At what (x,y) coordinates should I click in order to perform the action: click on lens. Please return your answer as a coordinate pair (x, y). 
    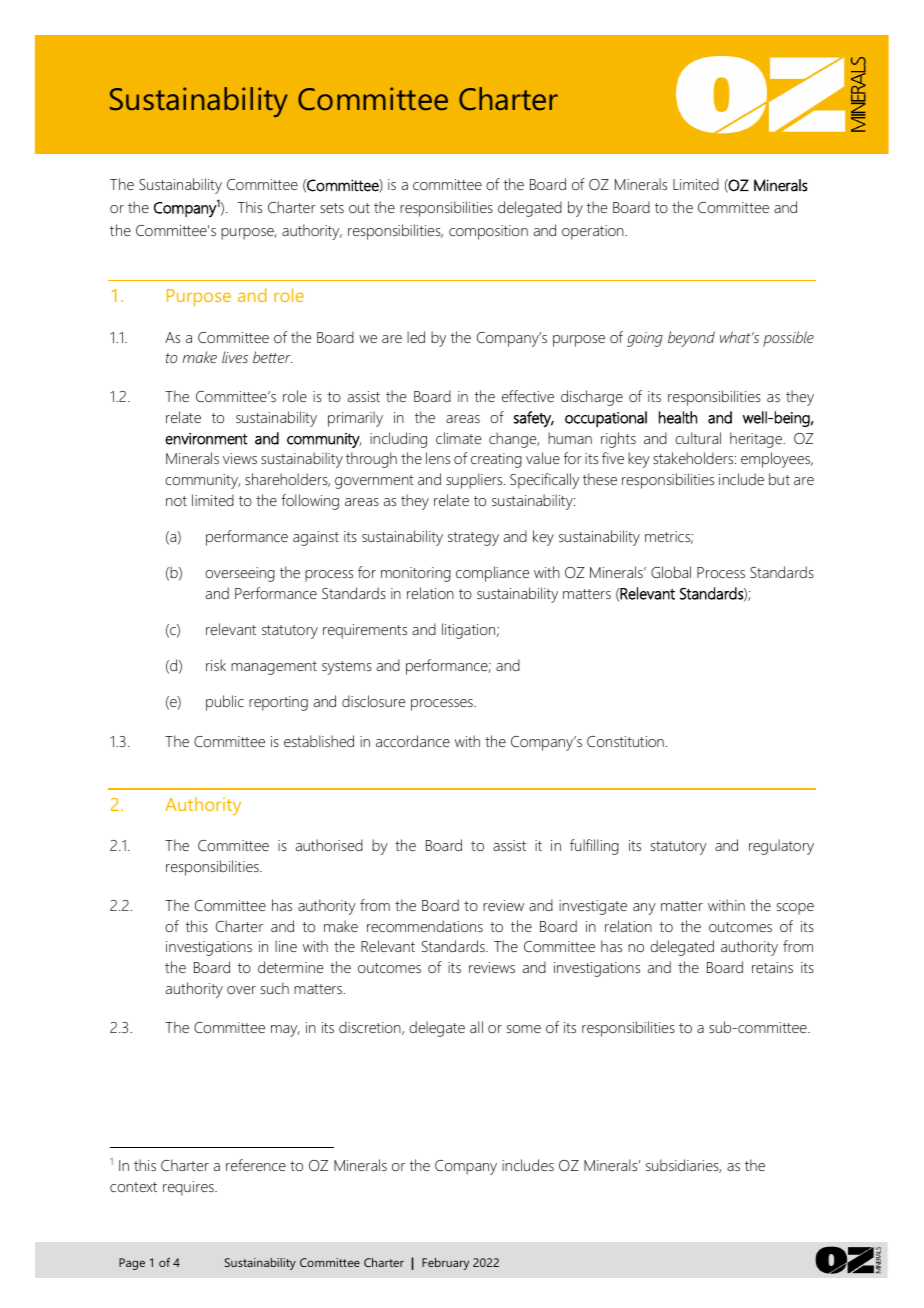
    Looking at the image, I should click on (438, 458).
